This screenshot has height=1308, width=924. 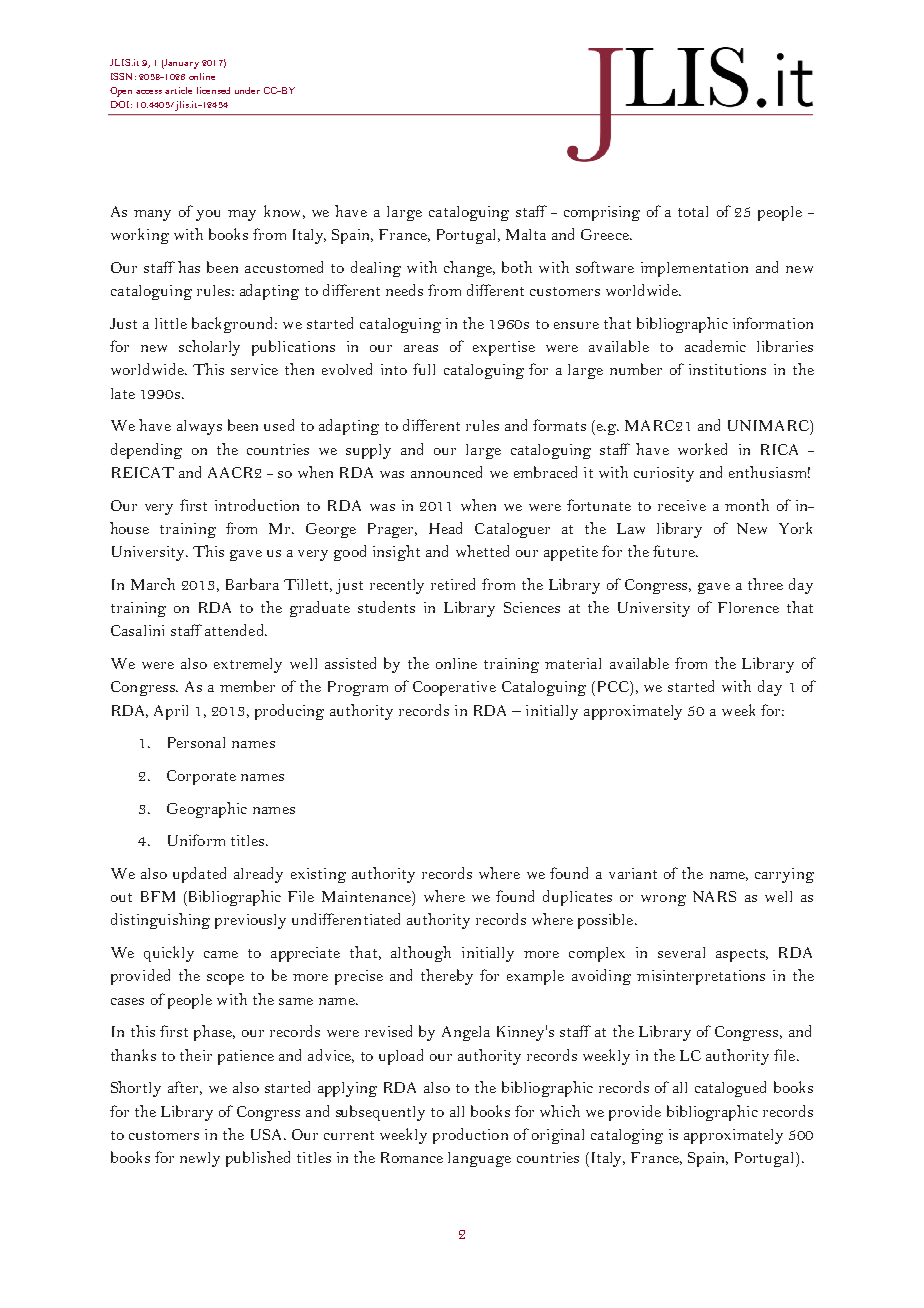 I want to click on newly, so click(x=200, y=1159).
